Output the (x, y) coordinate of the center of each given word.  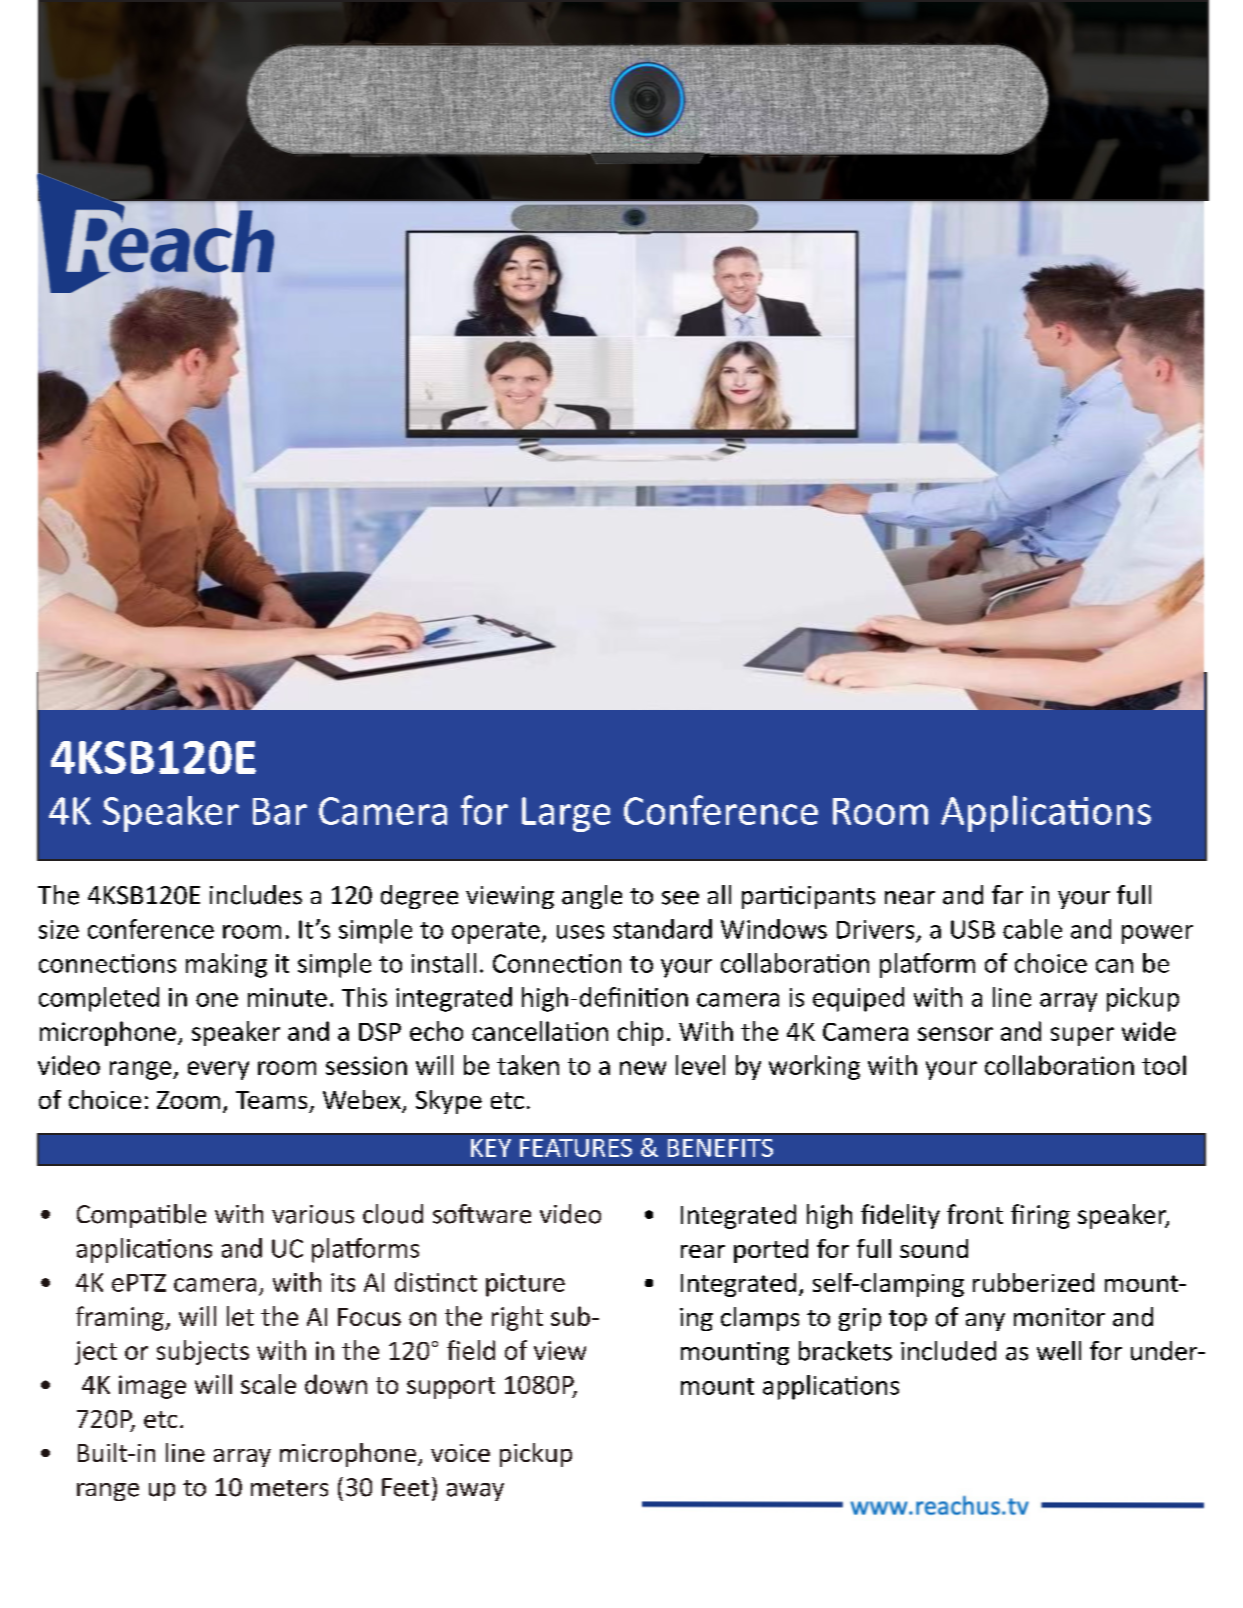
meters (289, 1488)
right (517, 1318)
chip (640, 1033)
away (475, 1492)
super (1082, 1036)
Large (566, 814)
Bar (280, 811)
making (226, 965)
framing (121, 1318)
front (975, 1214)
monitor (1059, 1317)
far (1007, 895)
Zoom (188, 1100)
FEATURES (576, 1148)
